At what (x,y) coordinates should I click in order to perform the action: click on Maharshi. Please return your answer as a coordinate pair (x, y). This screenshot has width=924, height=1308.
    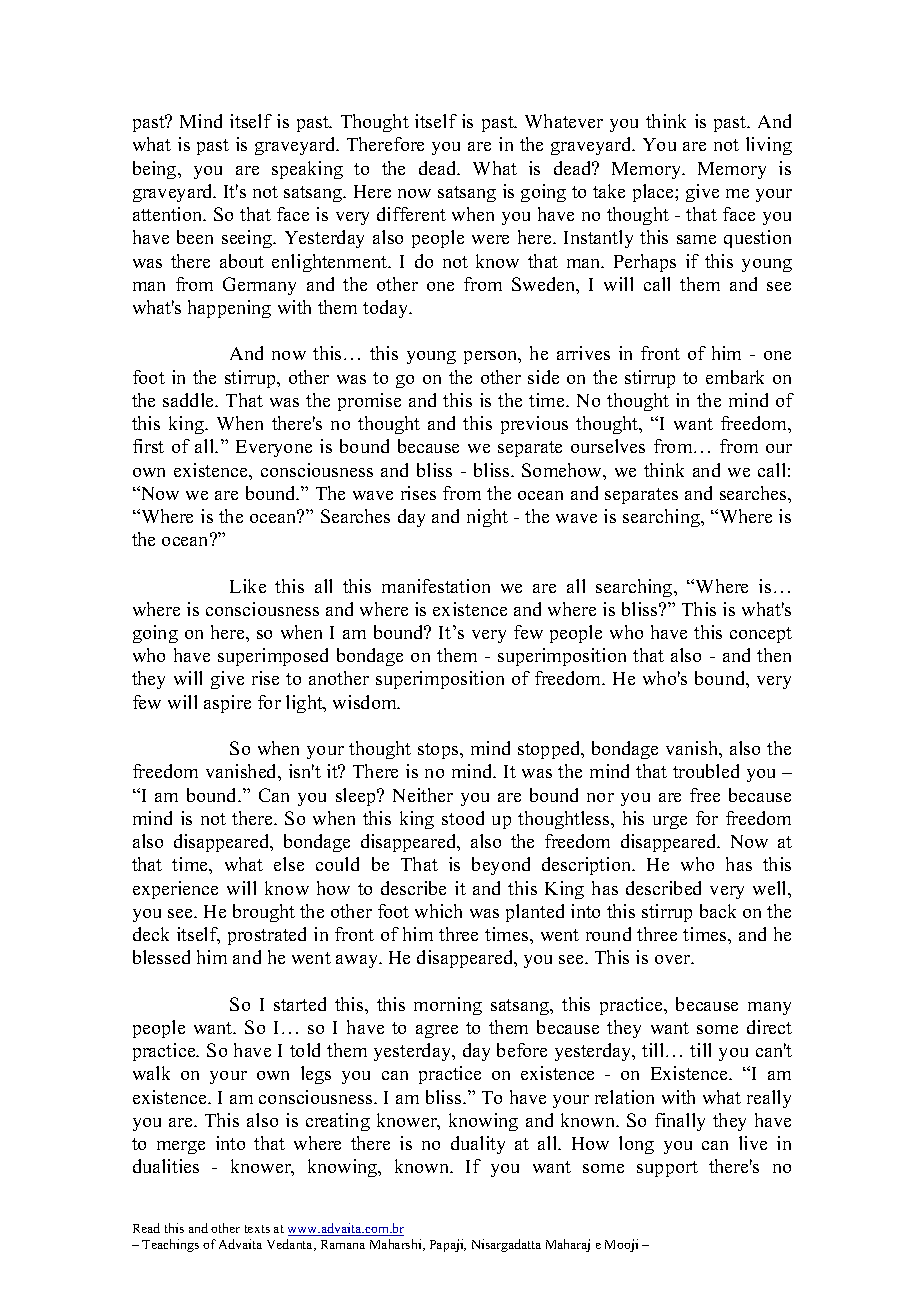
    Looking at the image, I should click on (397, 1245).
